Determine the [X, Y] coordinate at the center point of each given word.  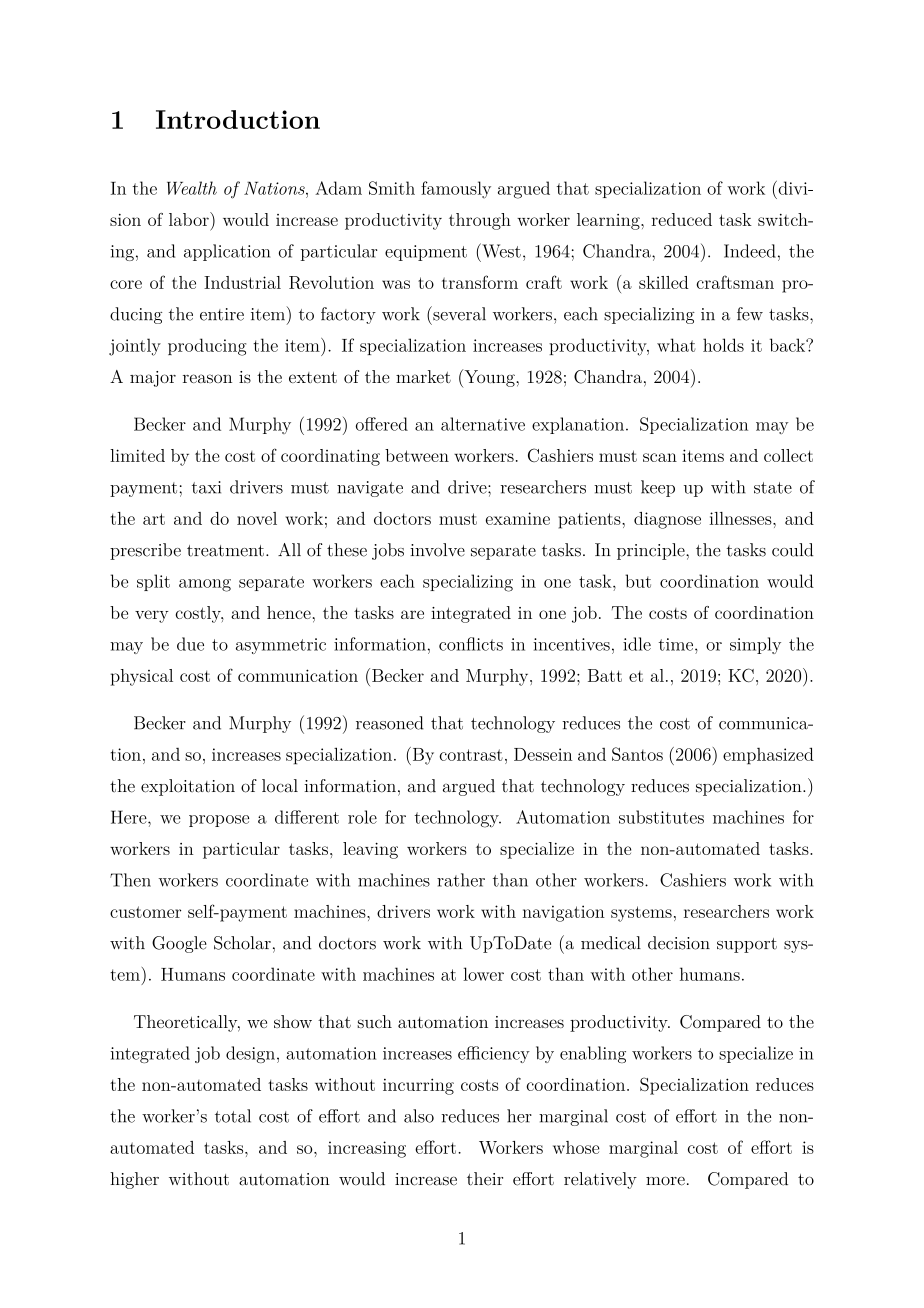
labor [190, 219]
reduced [682, 219]
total [233, 1116]
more [665, 1181]
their [485, 1179]
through [480, 221]
